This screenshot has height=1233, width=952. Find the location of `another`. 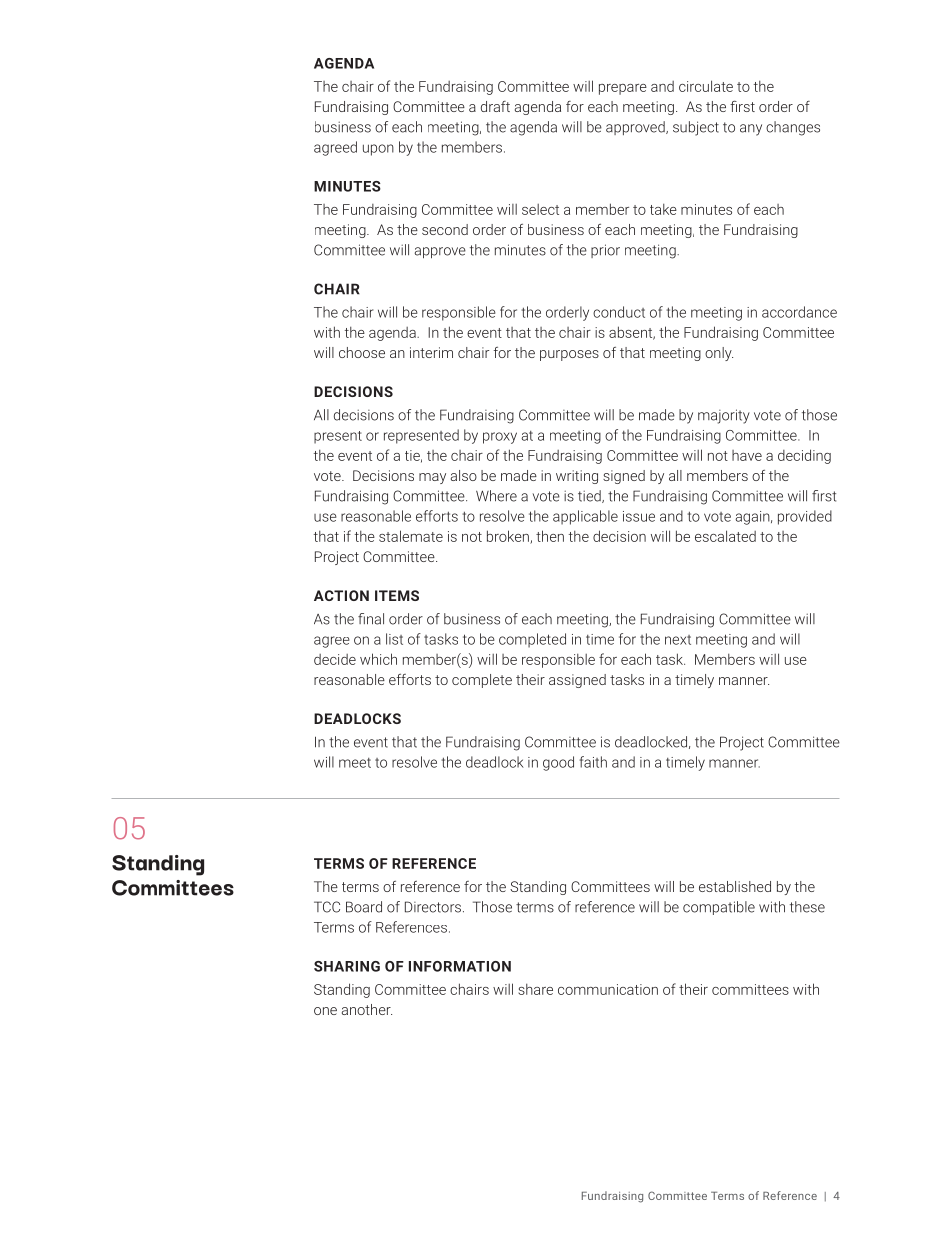

another is located at coordinates (367, 1009).
